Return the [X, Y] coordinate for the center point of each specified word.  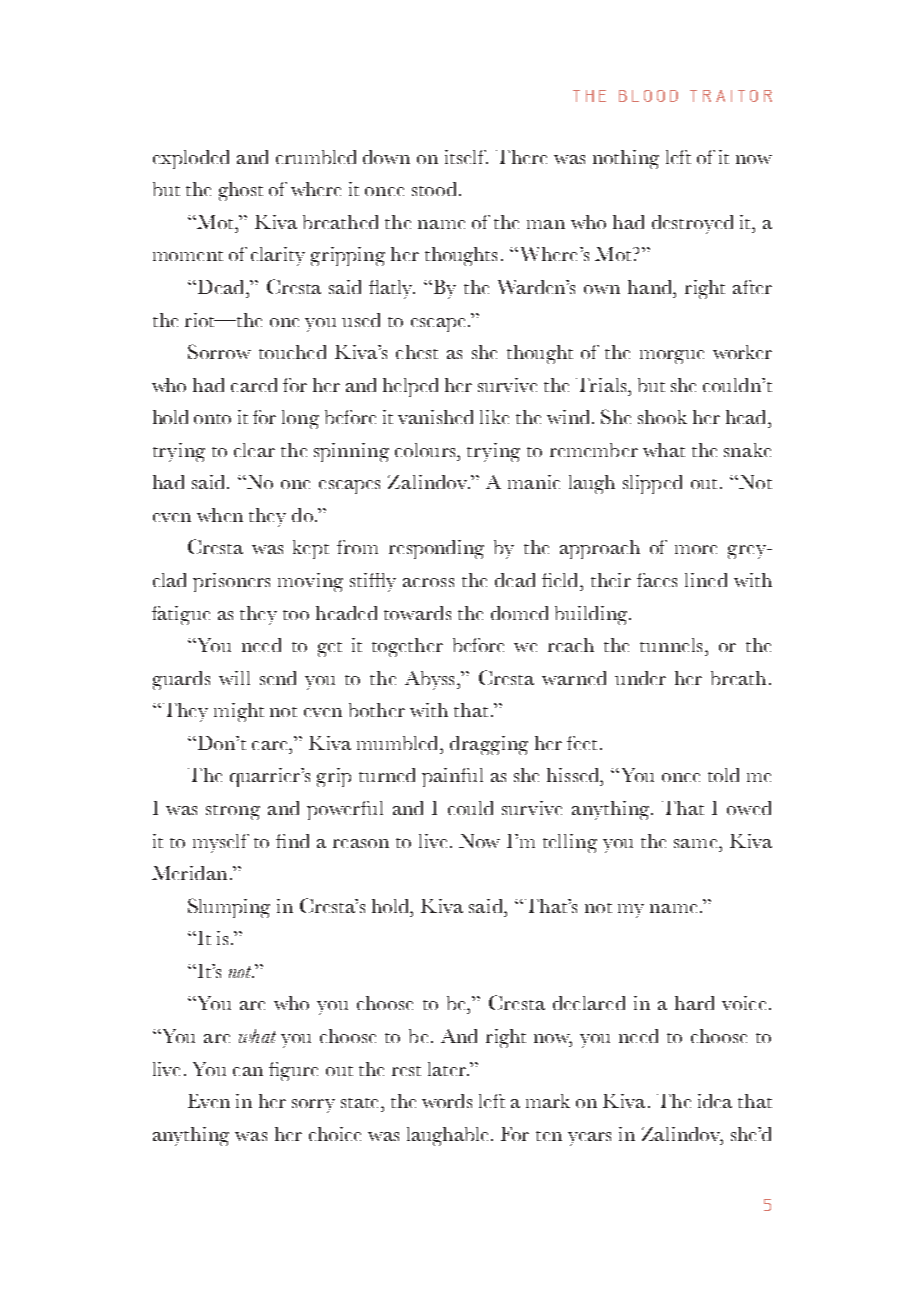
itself [466, 157]
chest [417, 352]
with [429, 710]
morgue [672, 357]
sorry [313, 1106]
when [220, 515]
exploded [191, 159]
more [696, 549]
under [640, 678]
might [239, 712]
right [506, 1038]
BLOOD [648, 96]
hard [694, 1003]
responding [436, 549]
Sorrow [219, 351]
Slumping [229, 908]
